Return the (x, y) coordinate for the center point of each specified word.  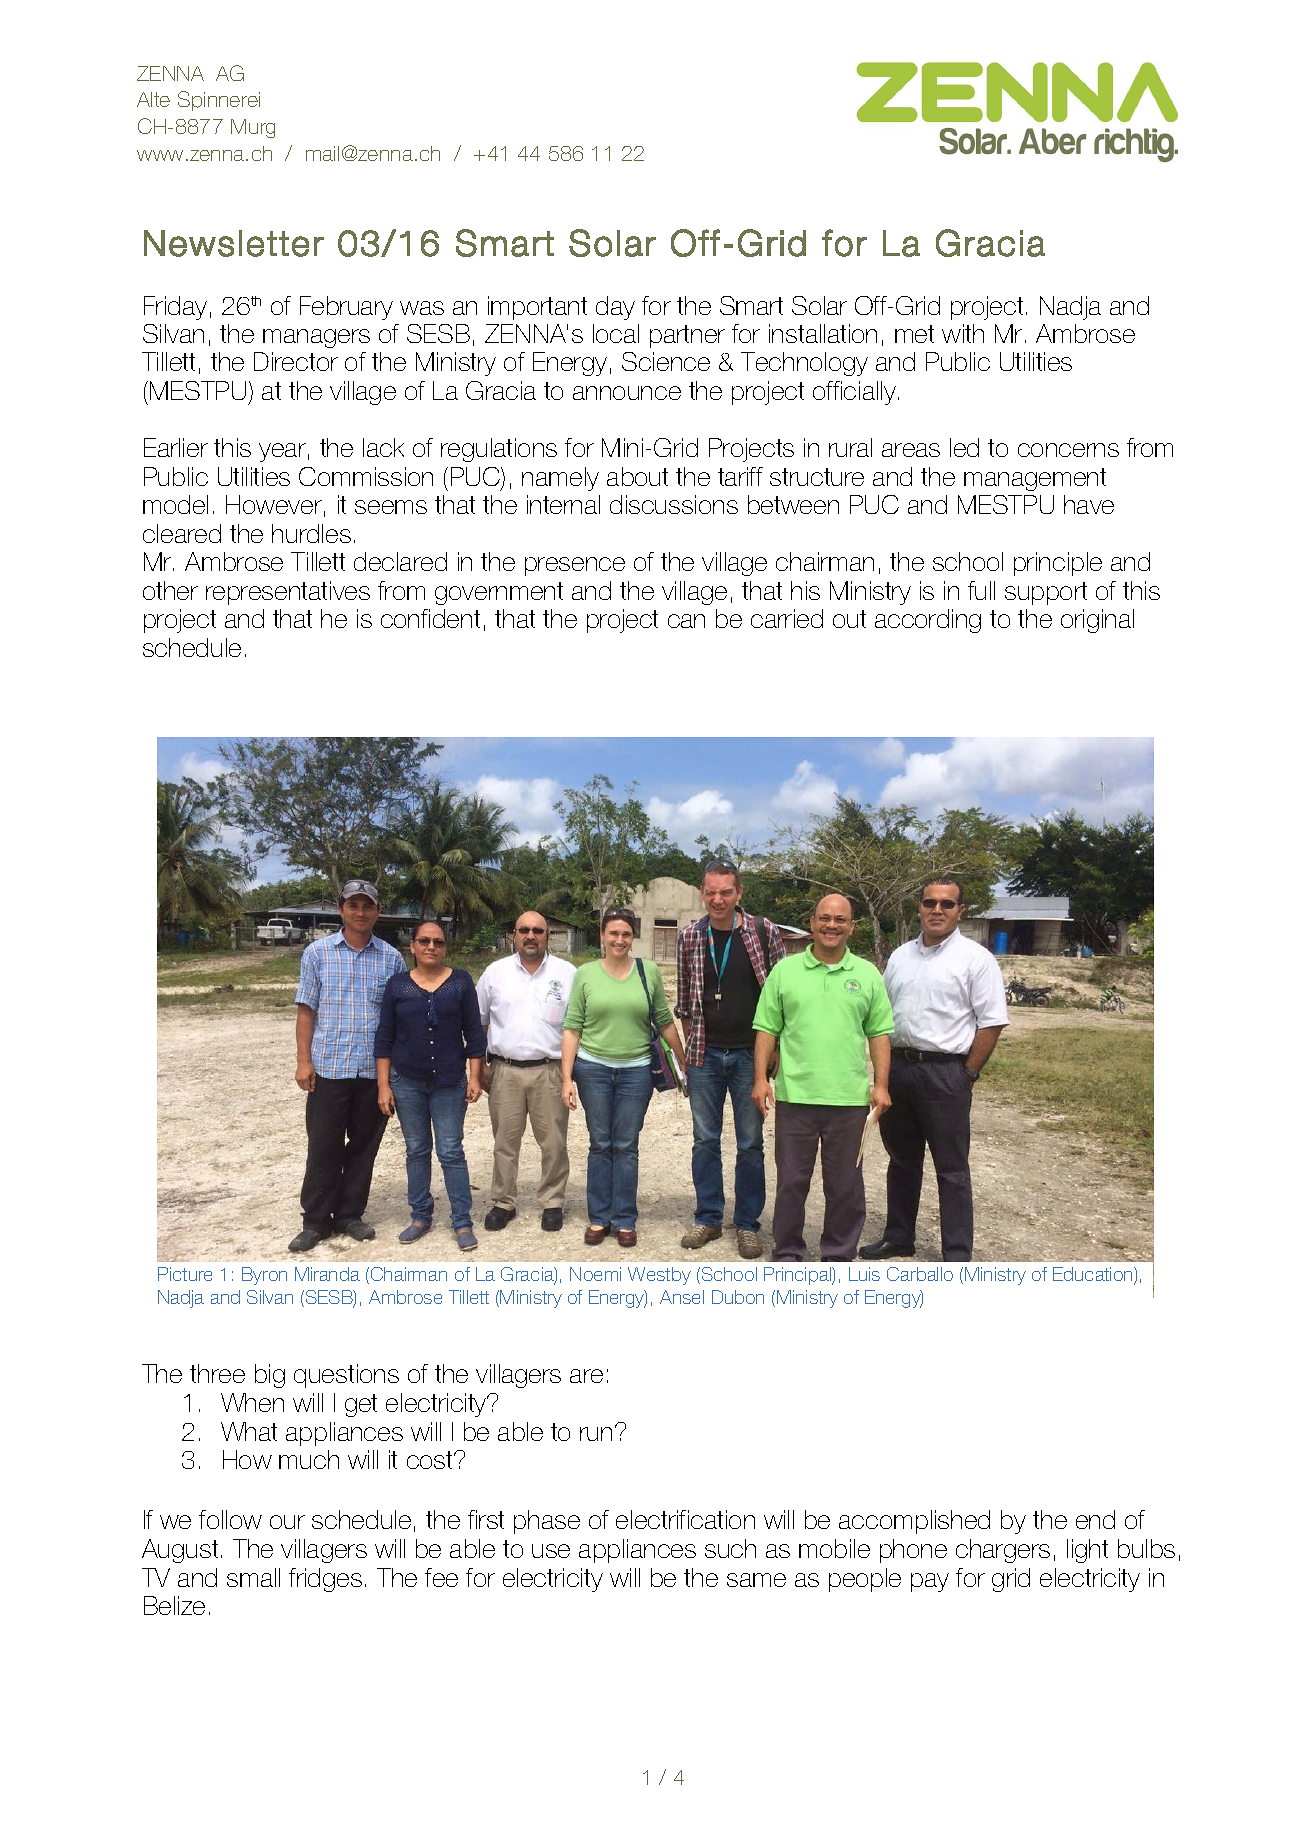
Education (1094, 1275)
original (1097, 621)
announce (627, 393)
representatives (288, 593)
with (963, 333)
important (537, 308)
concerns (1068, 450)
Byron (264, 1276)
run (596, 1434)
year (282, 452)
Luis (864, 1274)
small (253, 1577)
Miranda (327, 1274)
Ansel (682, 1297)
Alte (153, 99)
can (686, 621)
